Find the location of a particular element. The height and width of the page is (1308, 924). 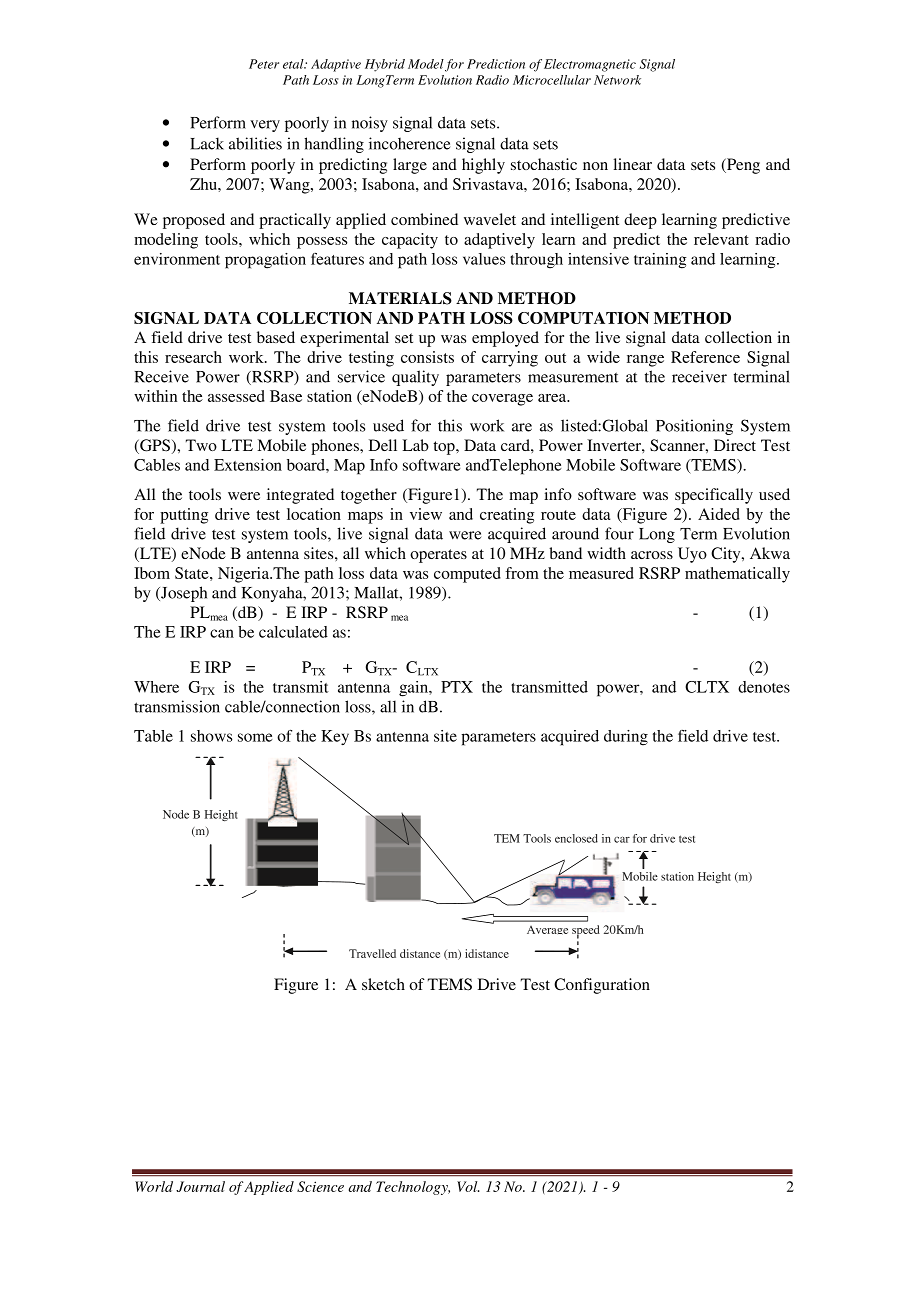

very is located at coordinates (265, 126).
